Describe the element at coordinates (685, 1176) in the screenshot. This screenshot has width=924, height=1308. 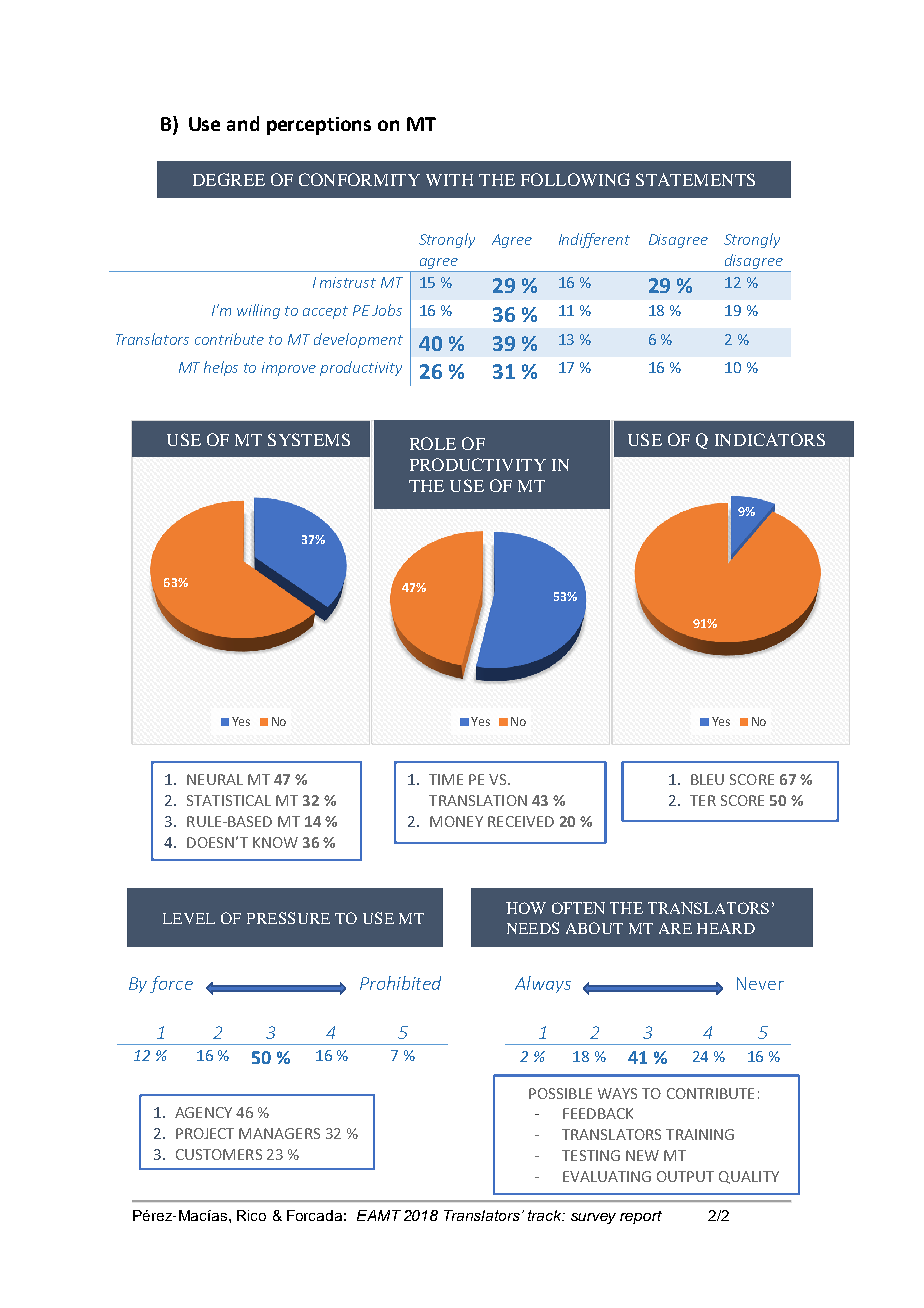
I see `OUTPUT` at that location.
